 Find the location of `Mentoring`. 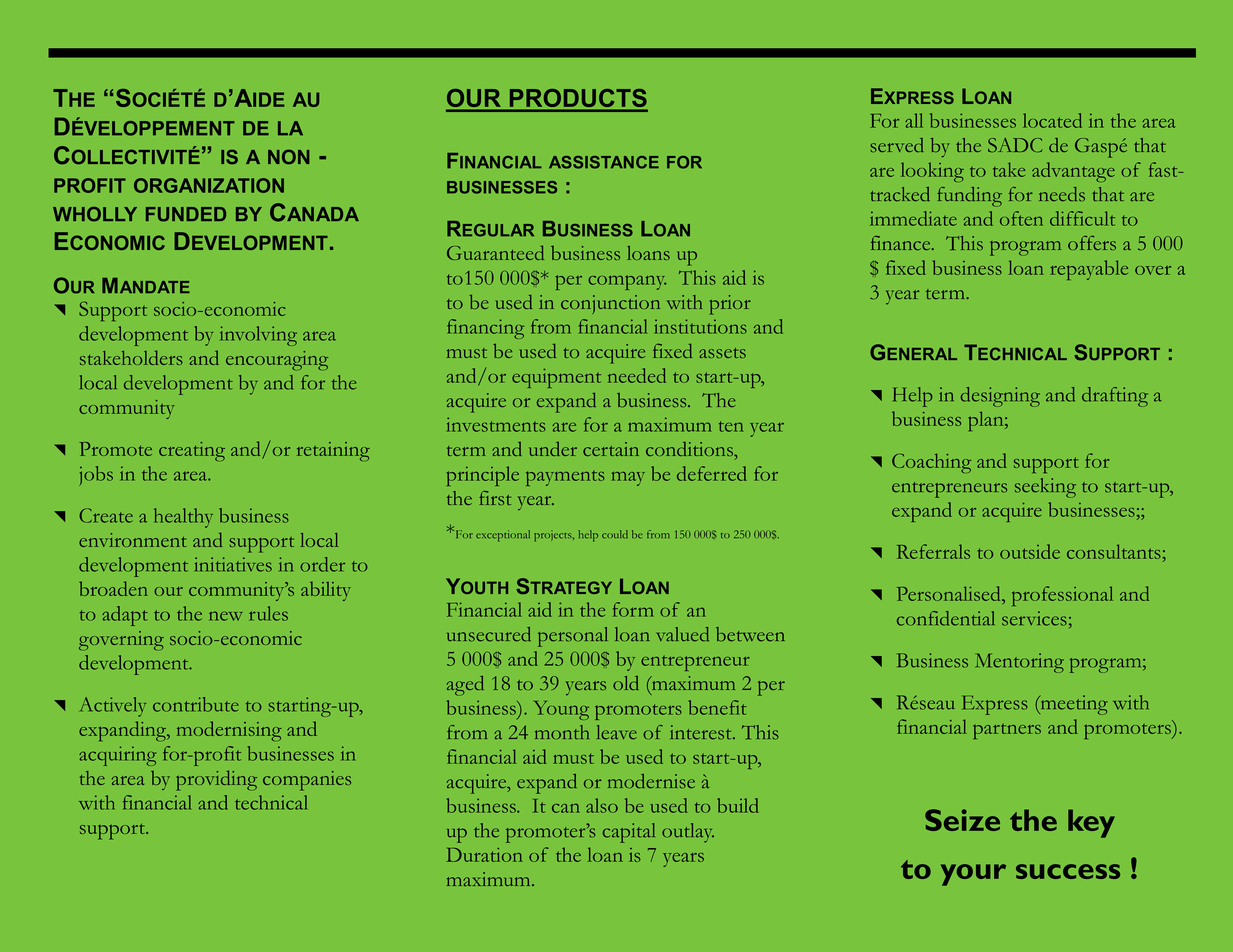

Mentoring is located at coordinates (1019, 663).
